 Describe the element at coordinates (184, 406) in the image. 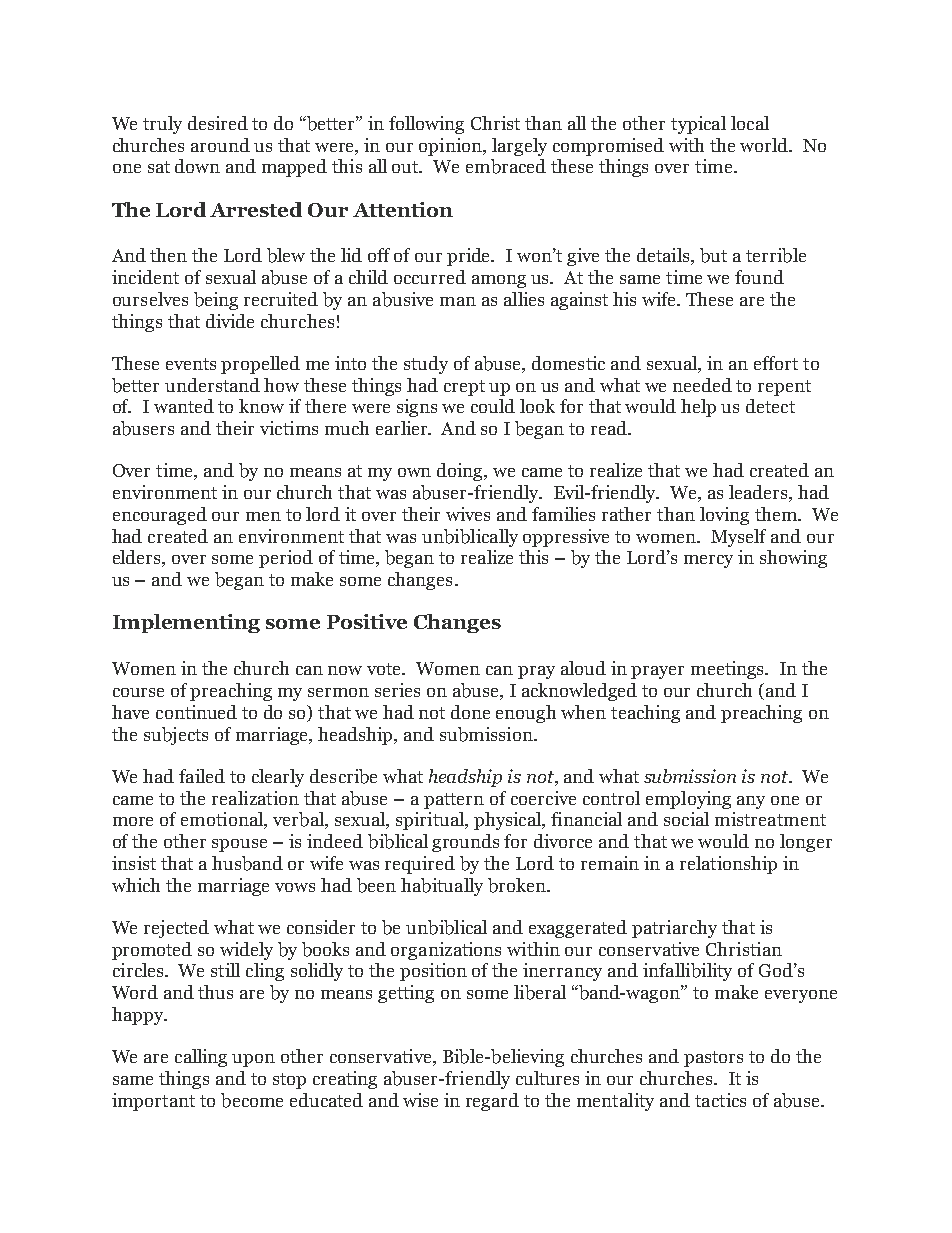

I see `wanted` at that location.
